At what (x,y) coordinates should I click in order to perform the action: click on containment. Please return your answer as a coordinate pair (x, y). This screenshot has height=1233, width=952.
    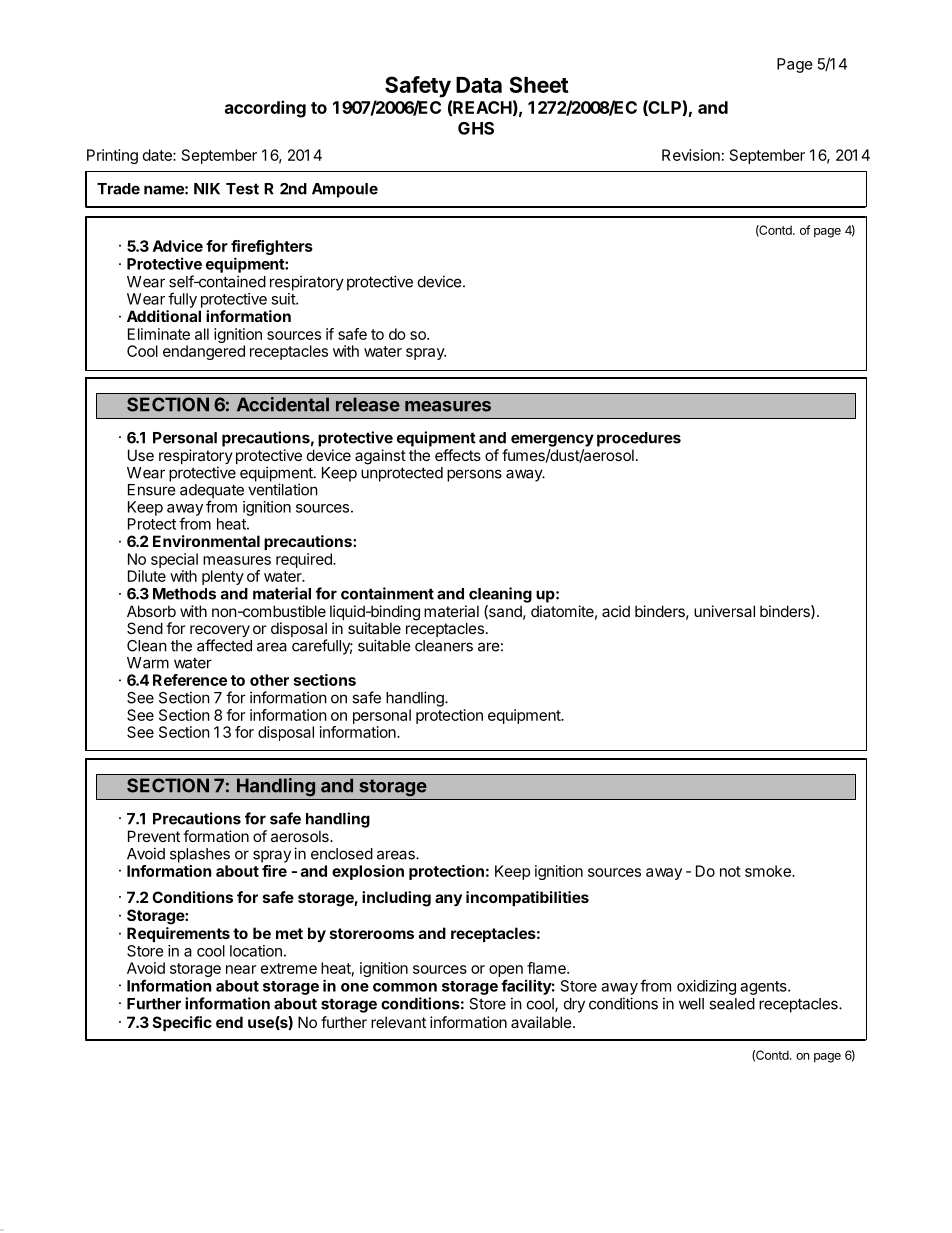
    Looking at the image, I should click on (387, 593).
